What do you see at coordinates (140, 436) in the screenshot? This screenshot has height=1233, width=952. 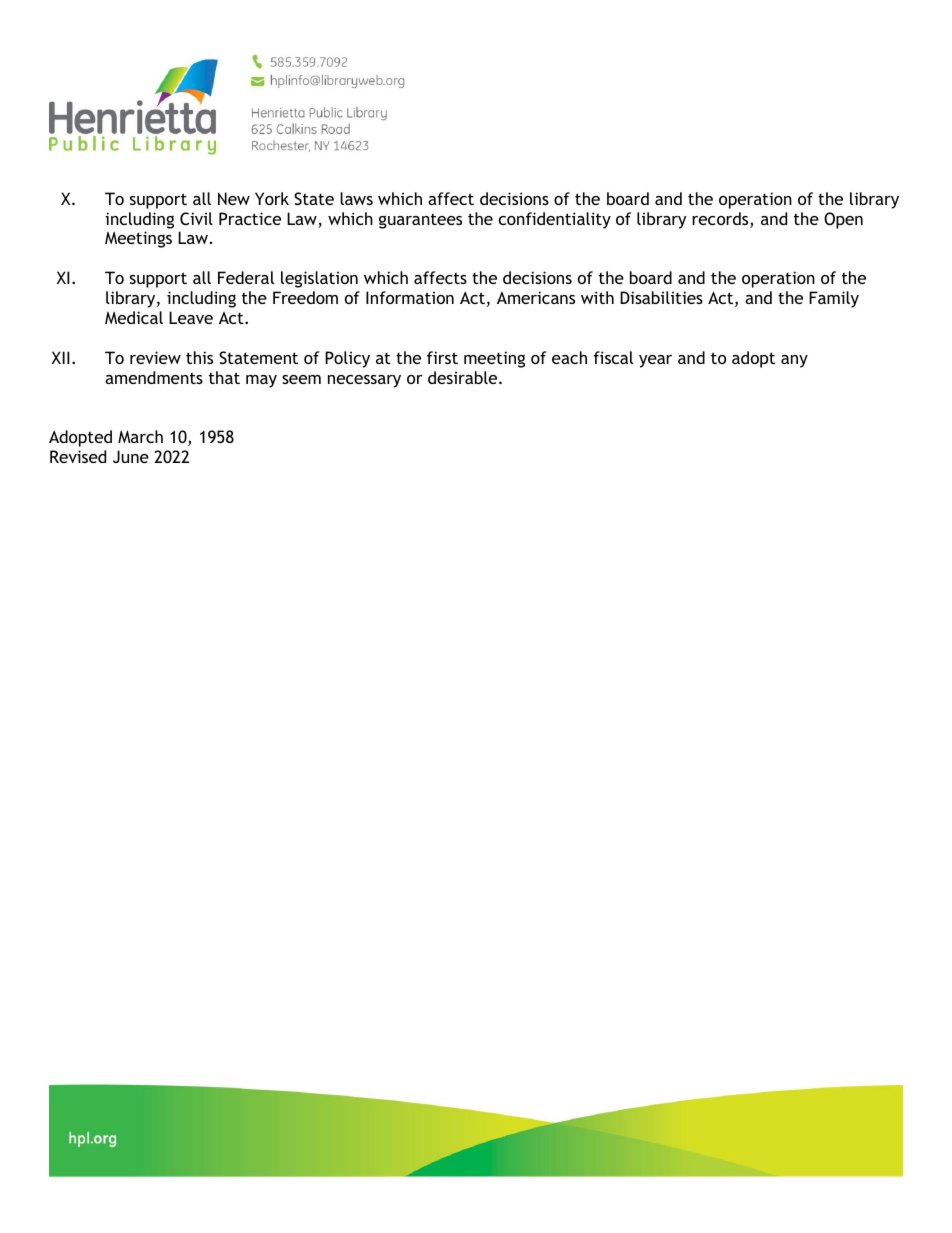 I see `March` at bounding box center [140, 436].
